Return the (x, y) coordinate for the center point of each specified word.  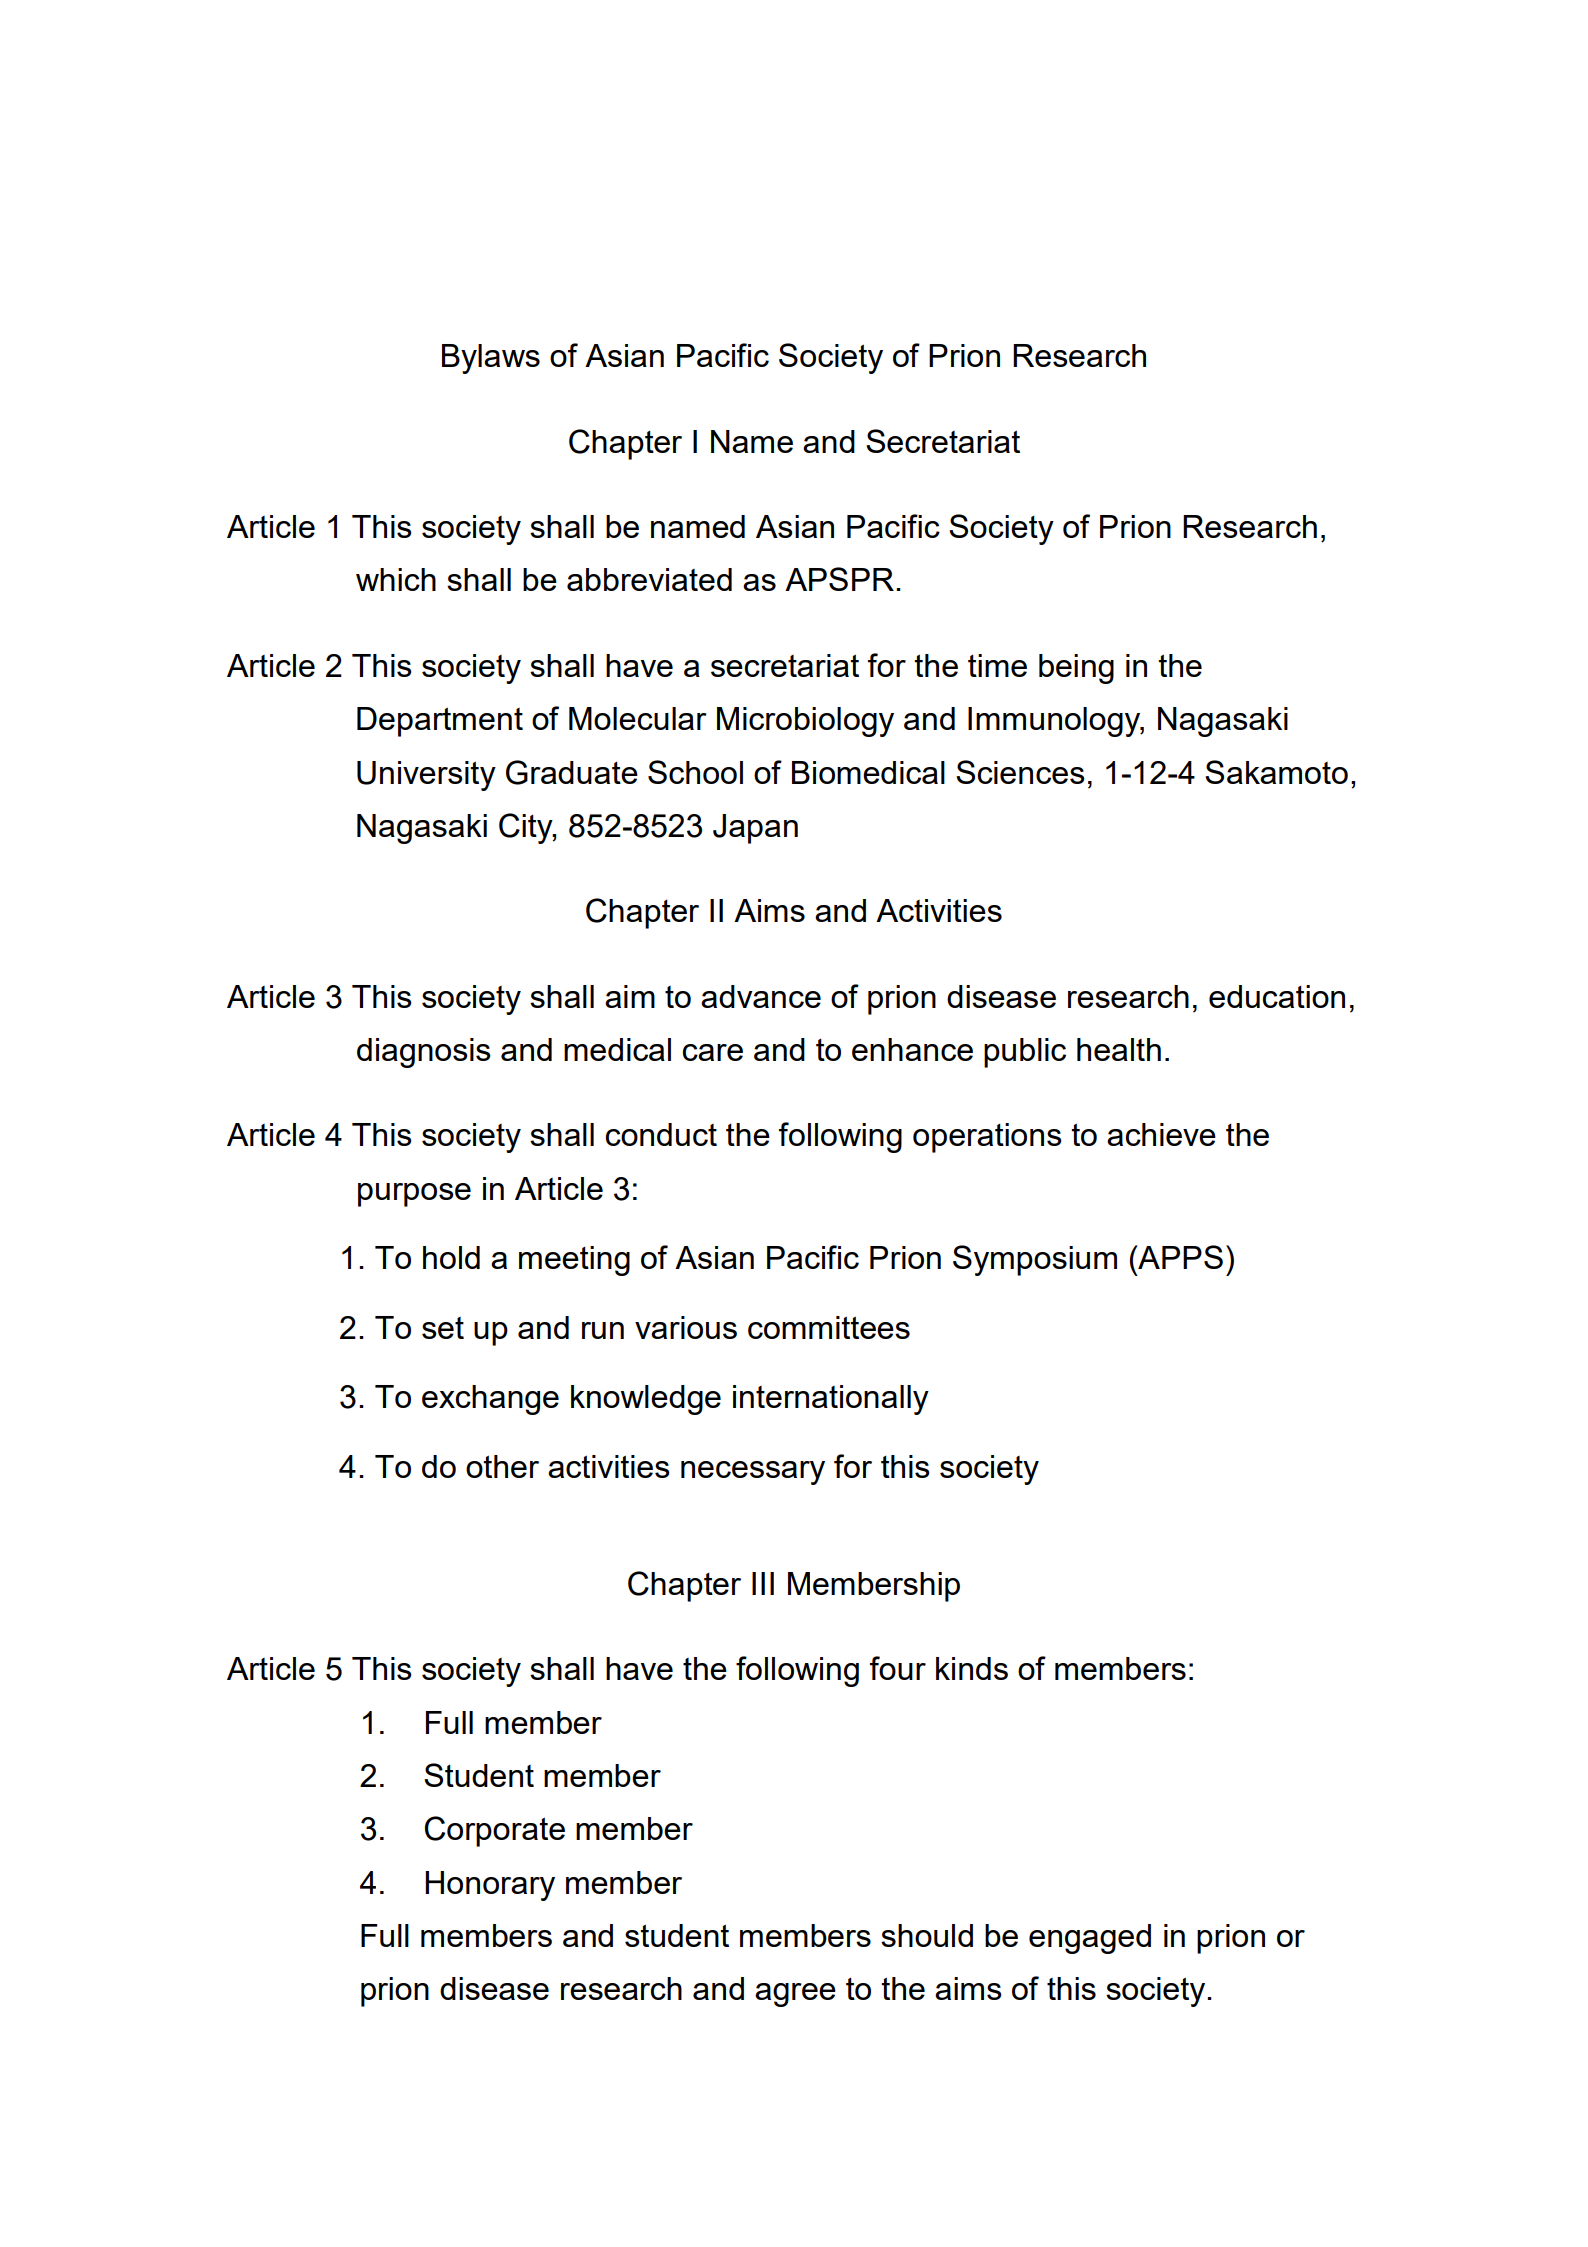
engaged (1090, 1939)
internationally (831, 1400)
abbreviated (649, 579)
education (1277, 996)
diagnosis (424, 1053)
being (1076, 669)
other (502, 1466)
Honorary (490, 1886)
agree (795, 1995)
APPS (1179, 1257)
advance (761, 996)
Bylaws (491, 359)
